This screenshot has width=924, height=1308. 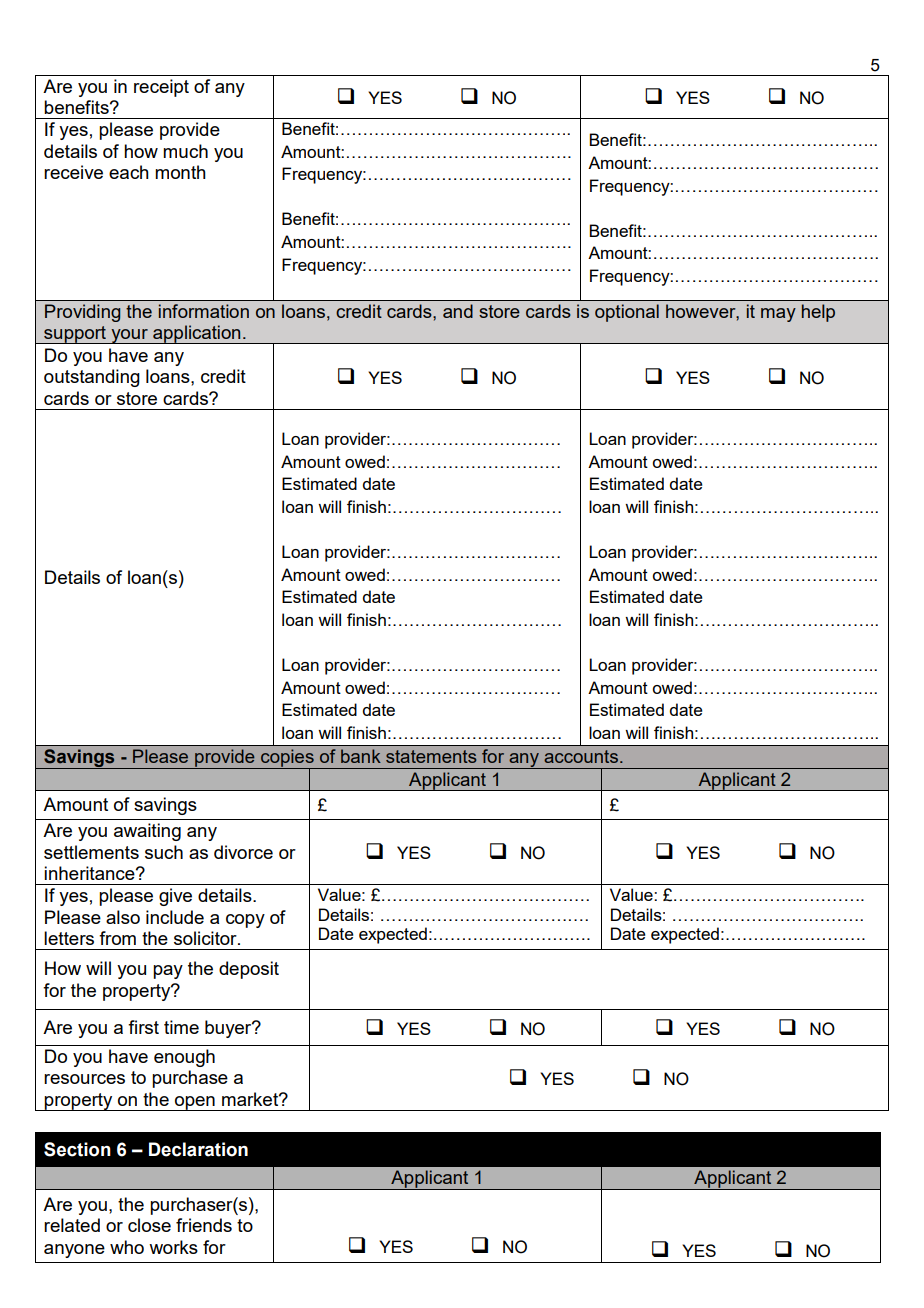 I want to click on such, so click(x=164, y=852).
